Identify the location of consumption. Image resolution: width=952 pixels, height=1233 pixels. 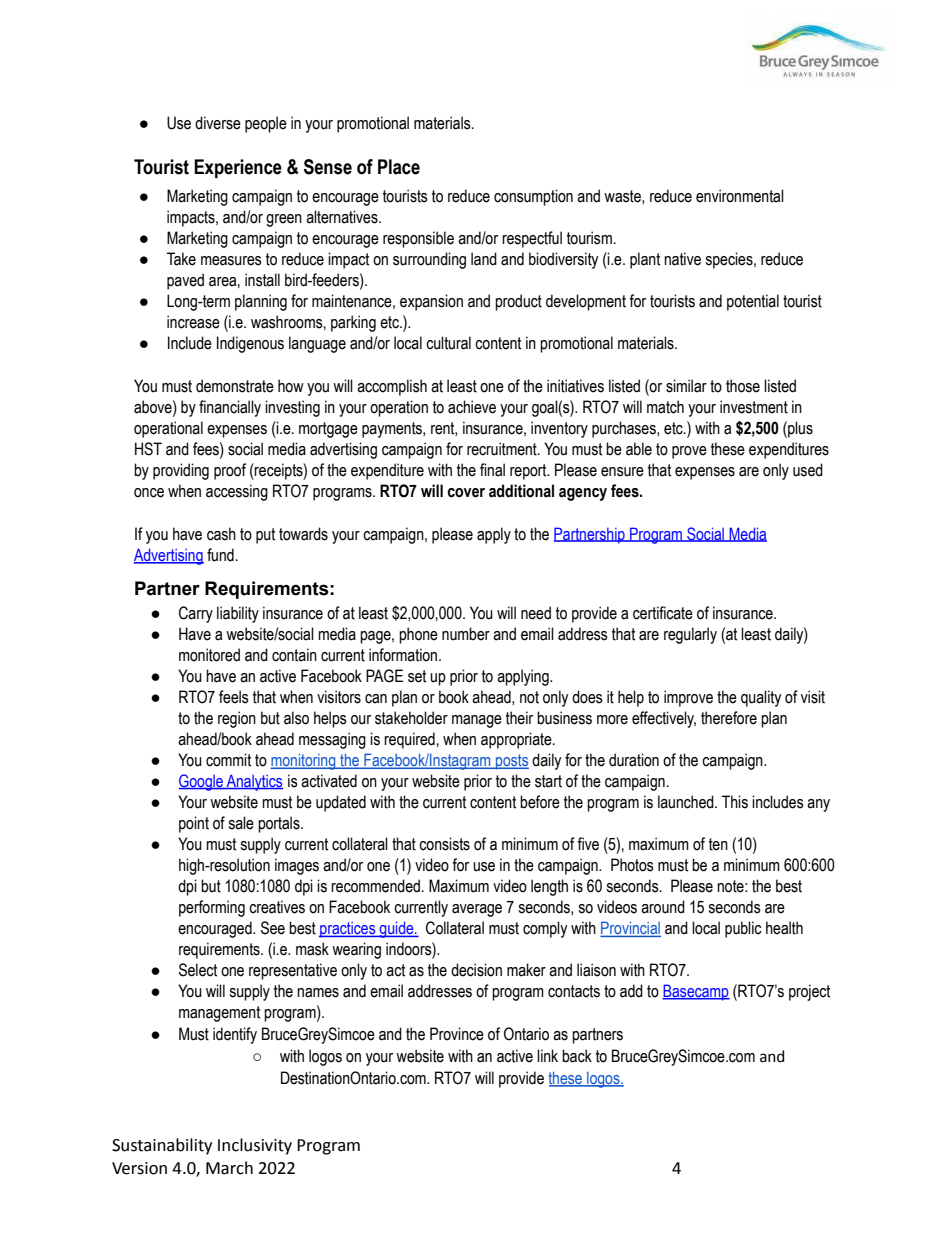
(533, 197).
